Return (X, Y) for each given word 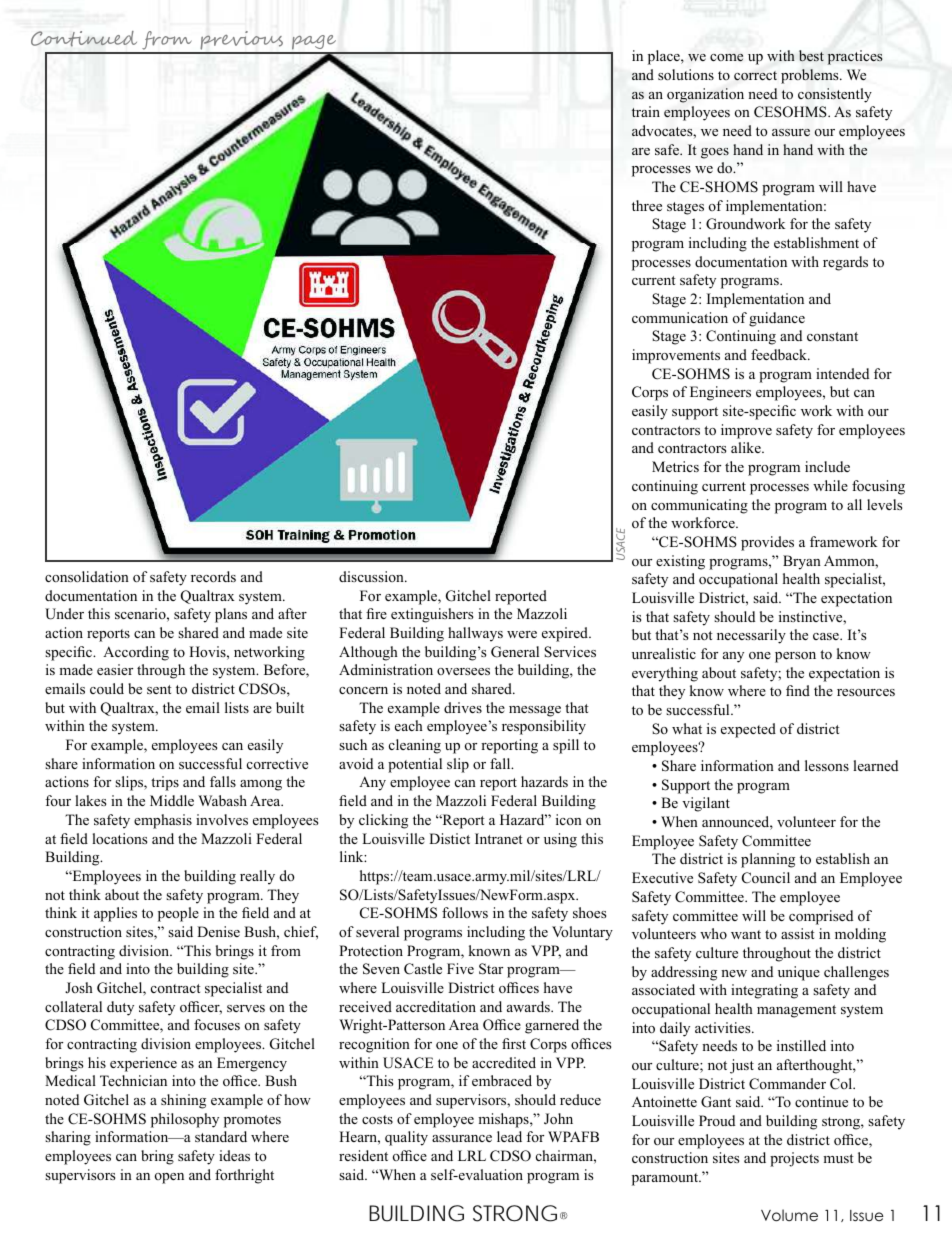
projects (794, 1159)
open (169, 1178)
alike (747, 447)
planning (768, 860)
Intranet (499, 838)
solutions (686, 75)
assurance (462, 1138)
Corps (650, 393)
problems (811, 76)
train (646, 111)
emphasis (163, 821)
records (213, 576)
